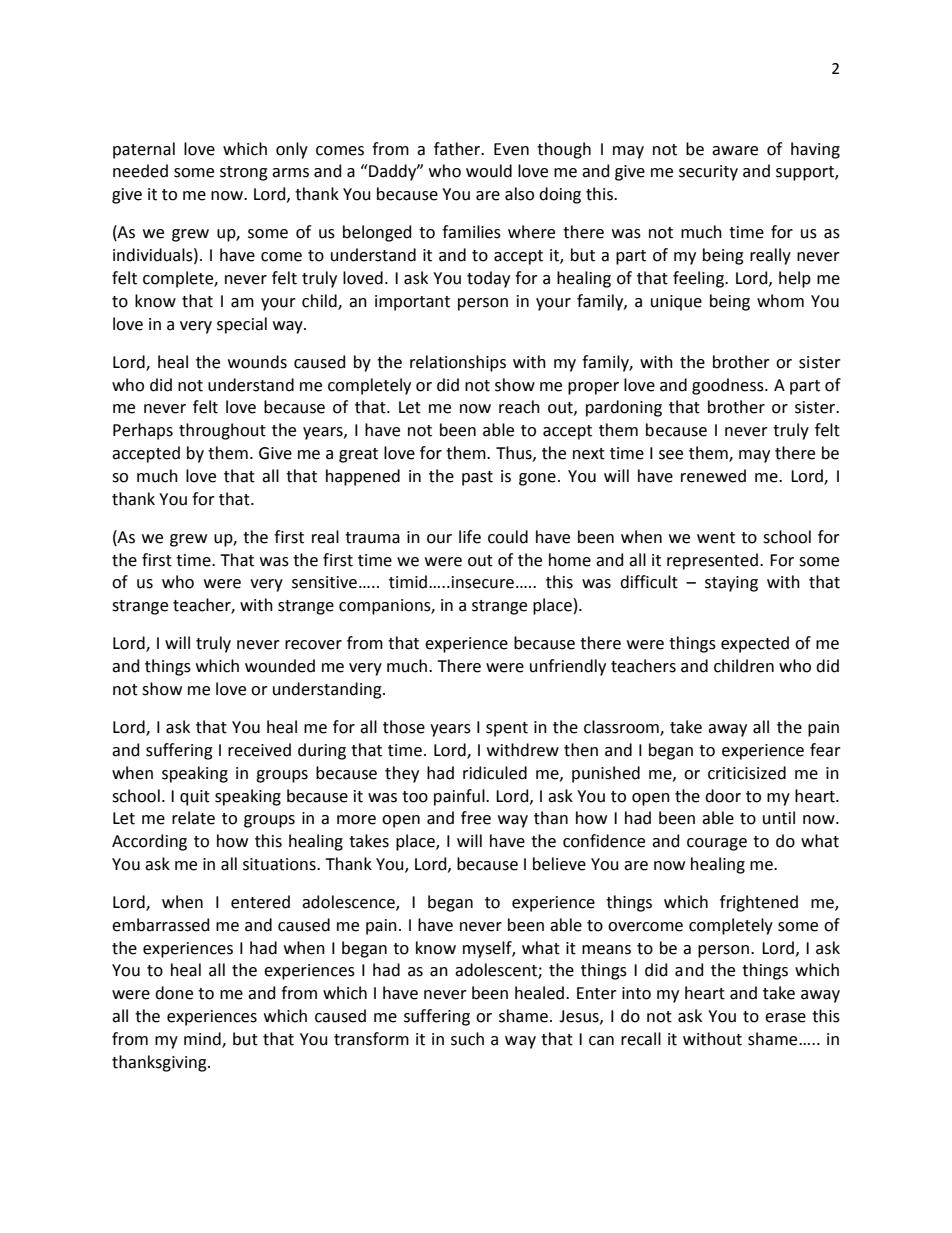 The image size is (952, 1233). Describe the element at coordinates (731, 584) in the document. I see `staying` at that location.
